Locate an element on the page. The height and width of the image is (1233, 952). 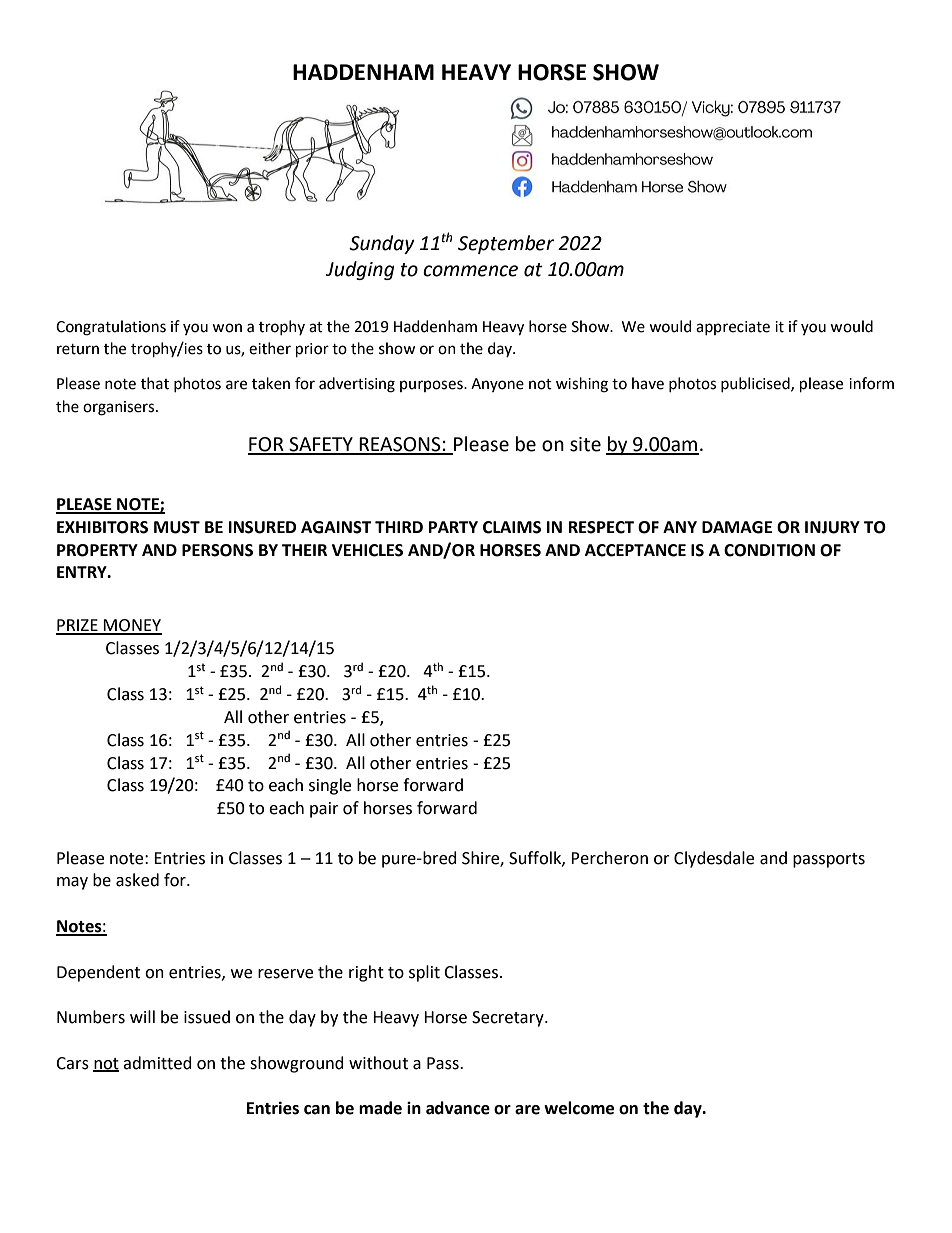
advance is located at coordinates (458, 1108).
